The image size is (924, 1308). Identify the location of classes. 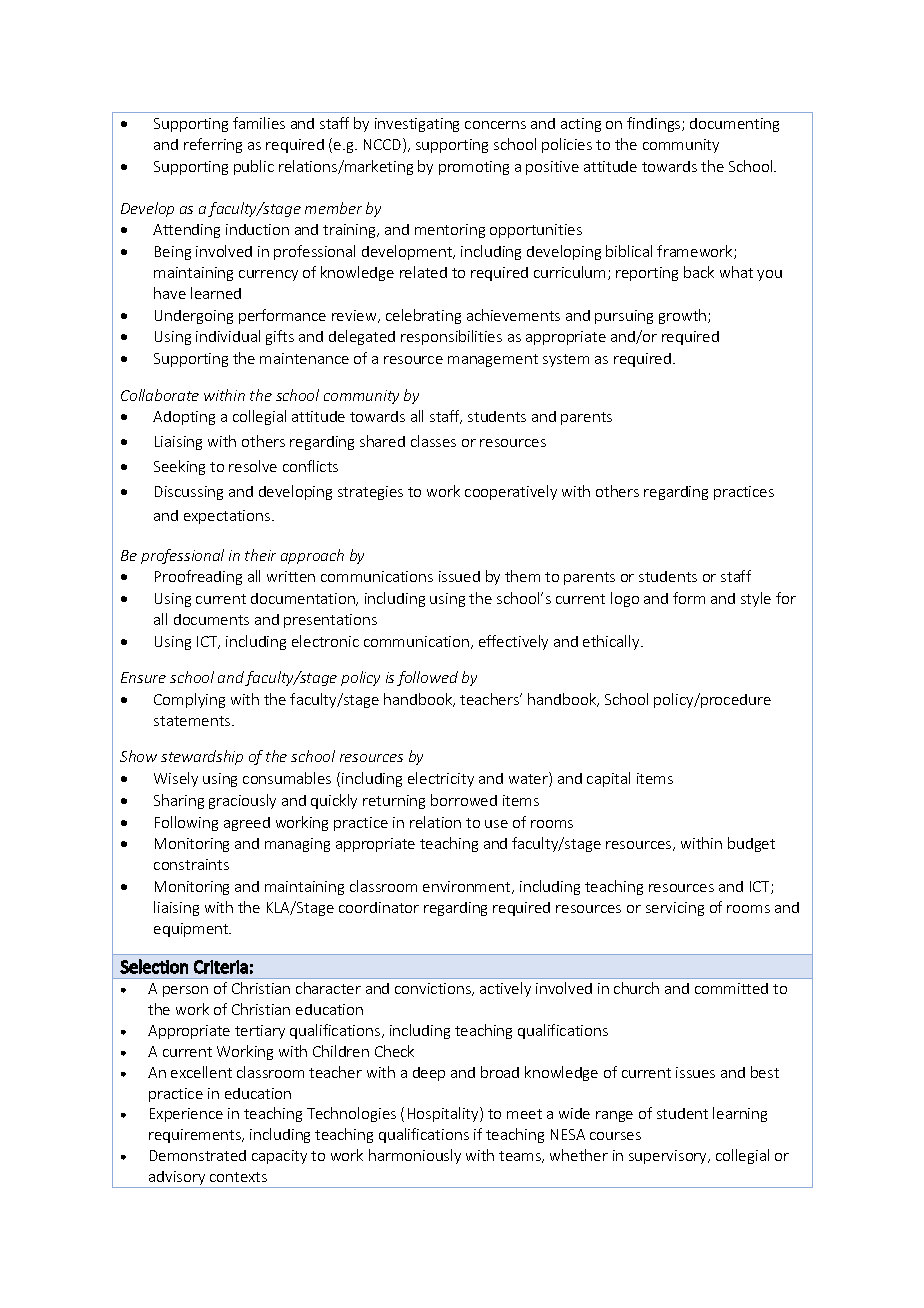
(433, 441).
